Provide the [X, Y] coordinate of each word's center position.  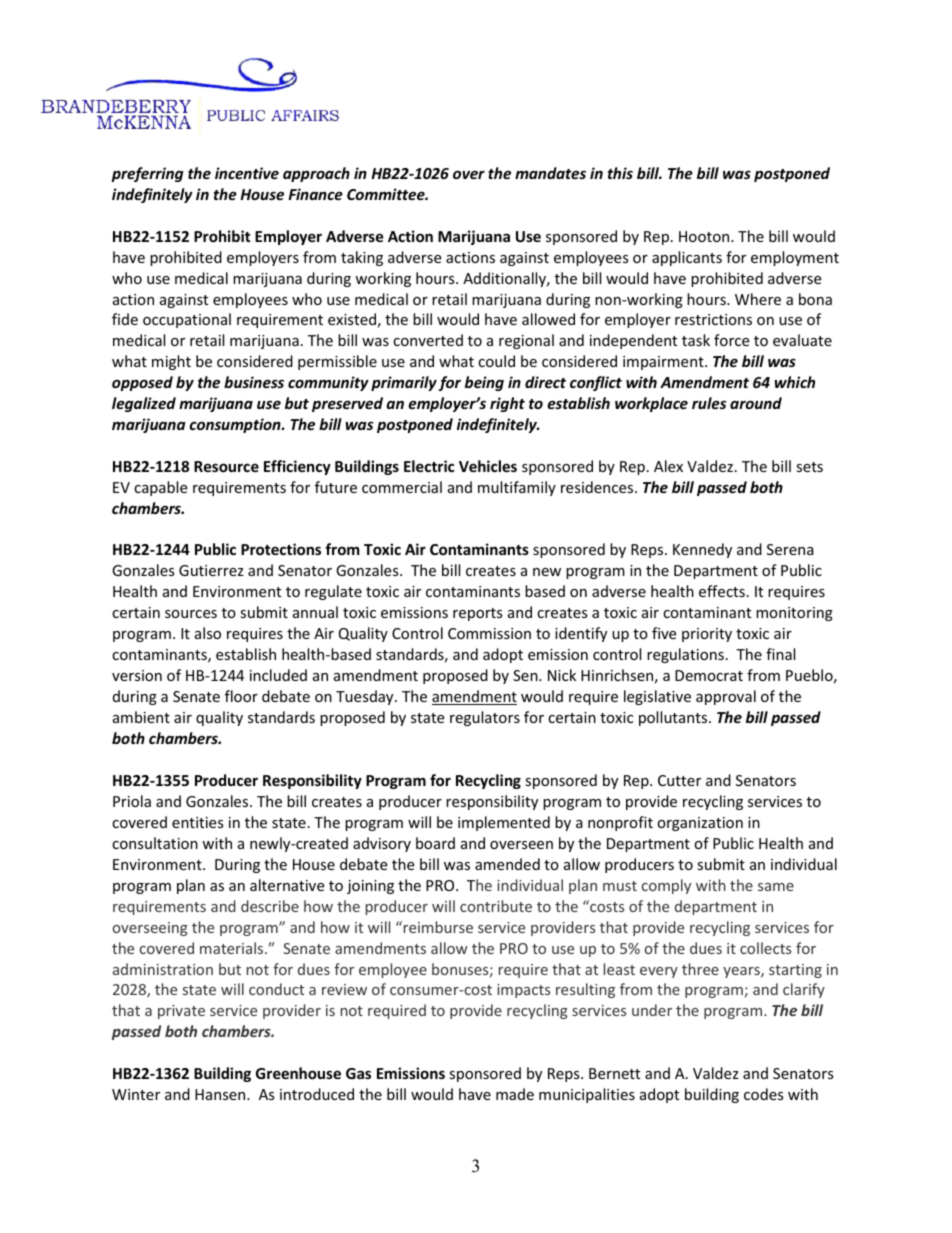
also [208, 633]
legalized [144, 404]
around [756, 403]
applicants [687, 258]
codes [764, 1094]
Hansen [221, 1094]
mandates [550, 173]
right [507, 404]
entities [198, 822]
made [515, 1094]
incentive [247, 173]
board [435, 843]
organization [700, 824]
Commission [489, 633]
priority [707, 635]
